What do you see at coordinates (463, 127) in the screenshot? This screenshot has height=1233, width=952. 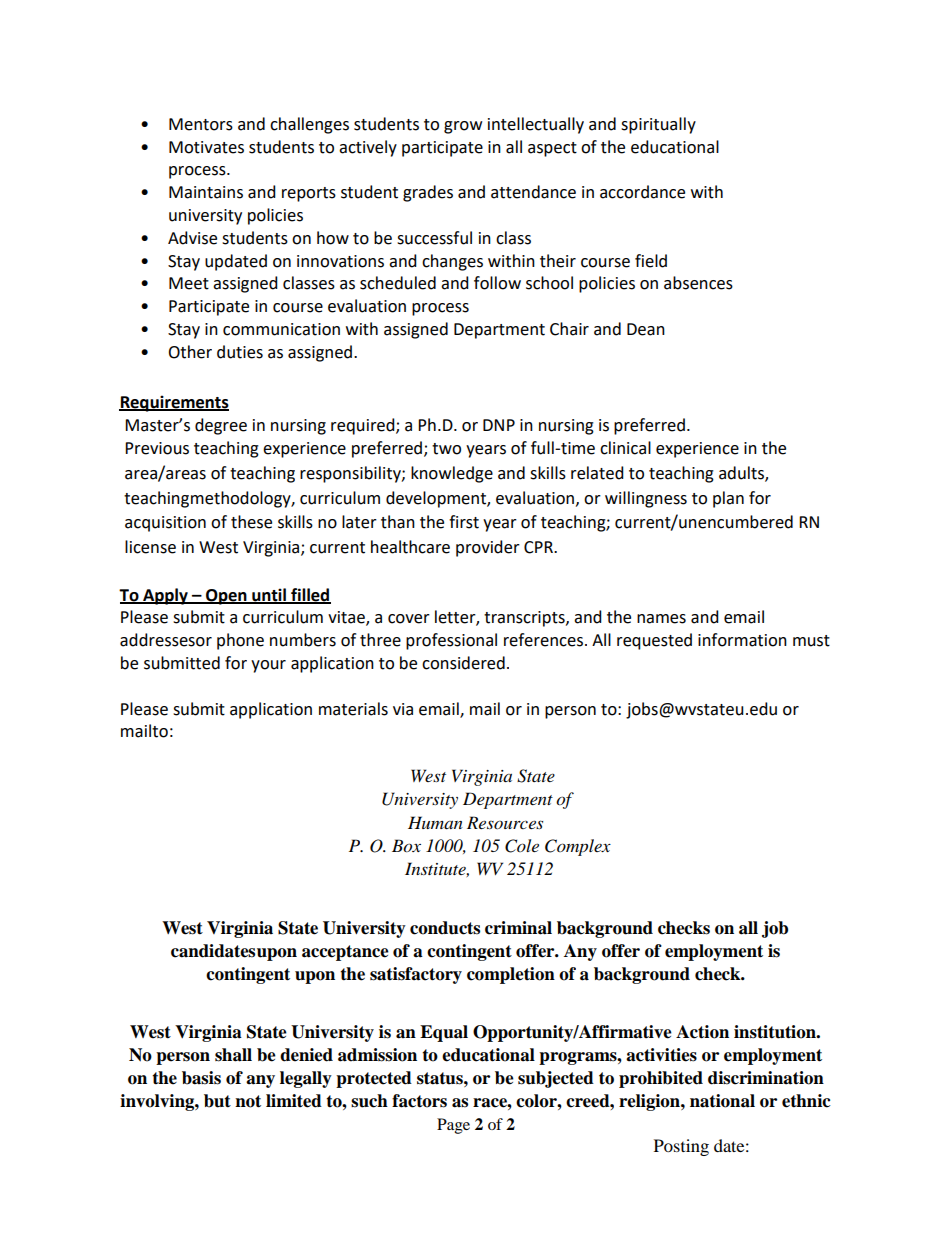 I see `grow` at bounding box center [463, 127].
